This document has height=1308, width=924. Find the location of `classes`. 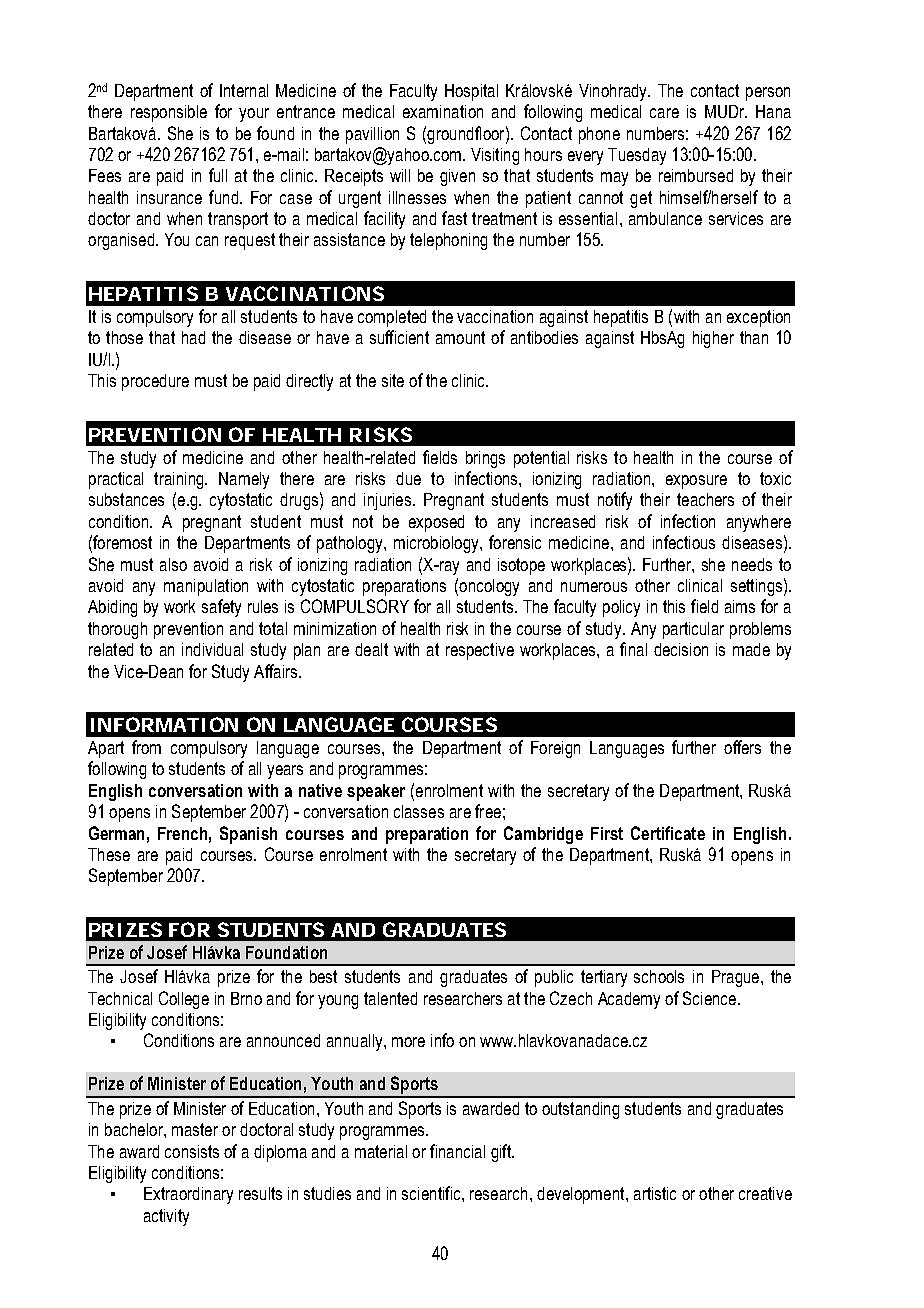

classes is located at coordinates (419, 811).
